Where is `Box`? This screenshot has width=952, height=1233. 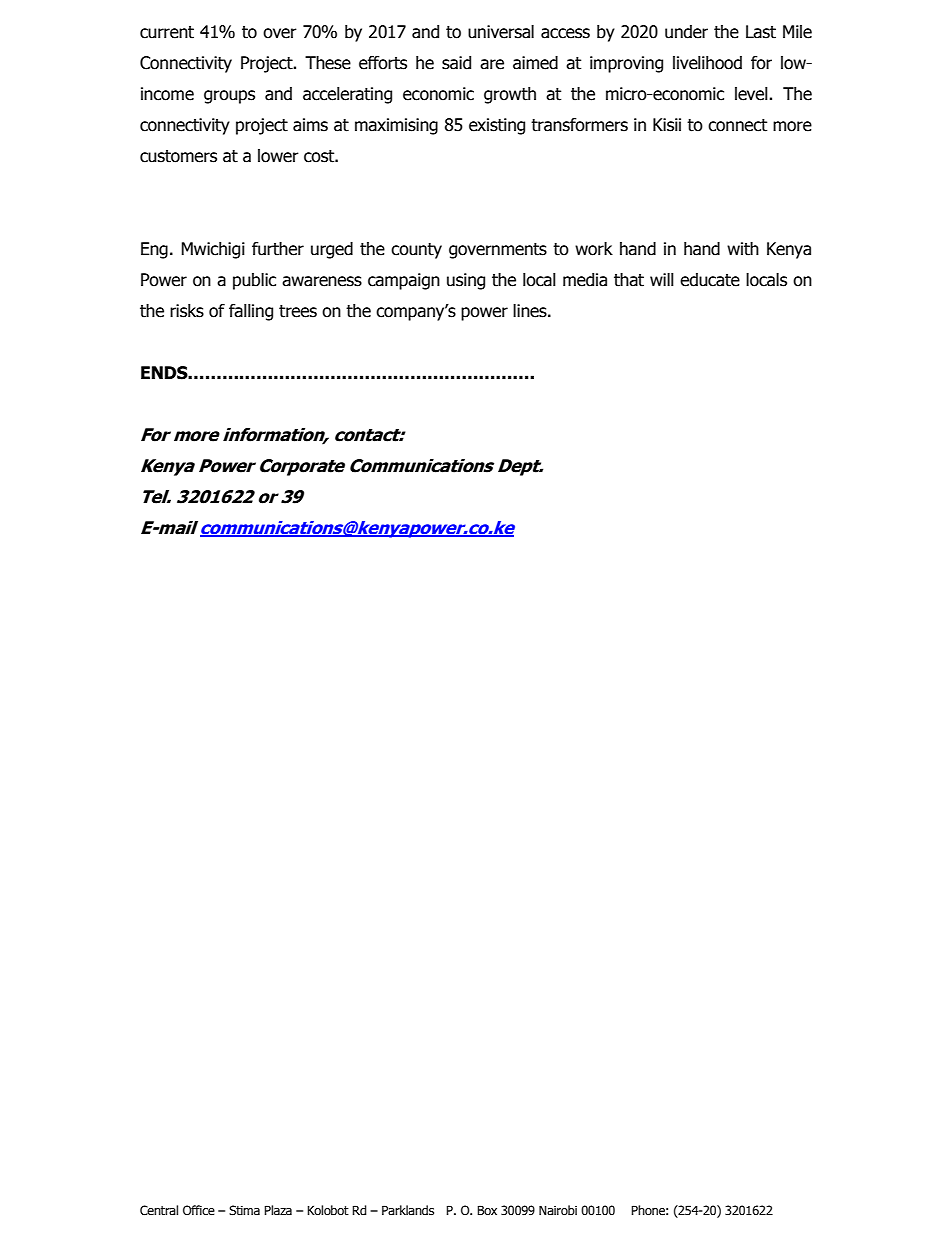 Box is located at coordinates (487, 1210).
